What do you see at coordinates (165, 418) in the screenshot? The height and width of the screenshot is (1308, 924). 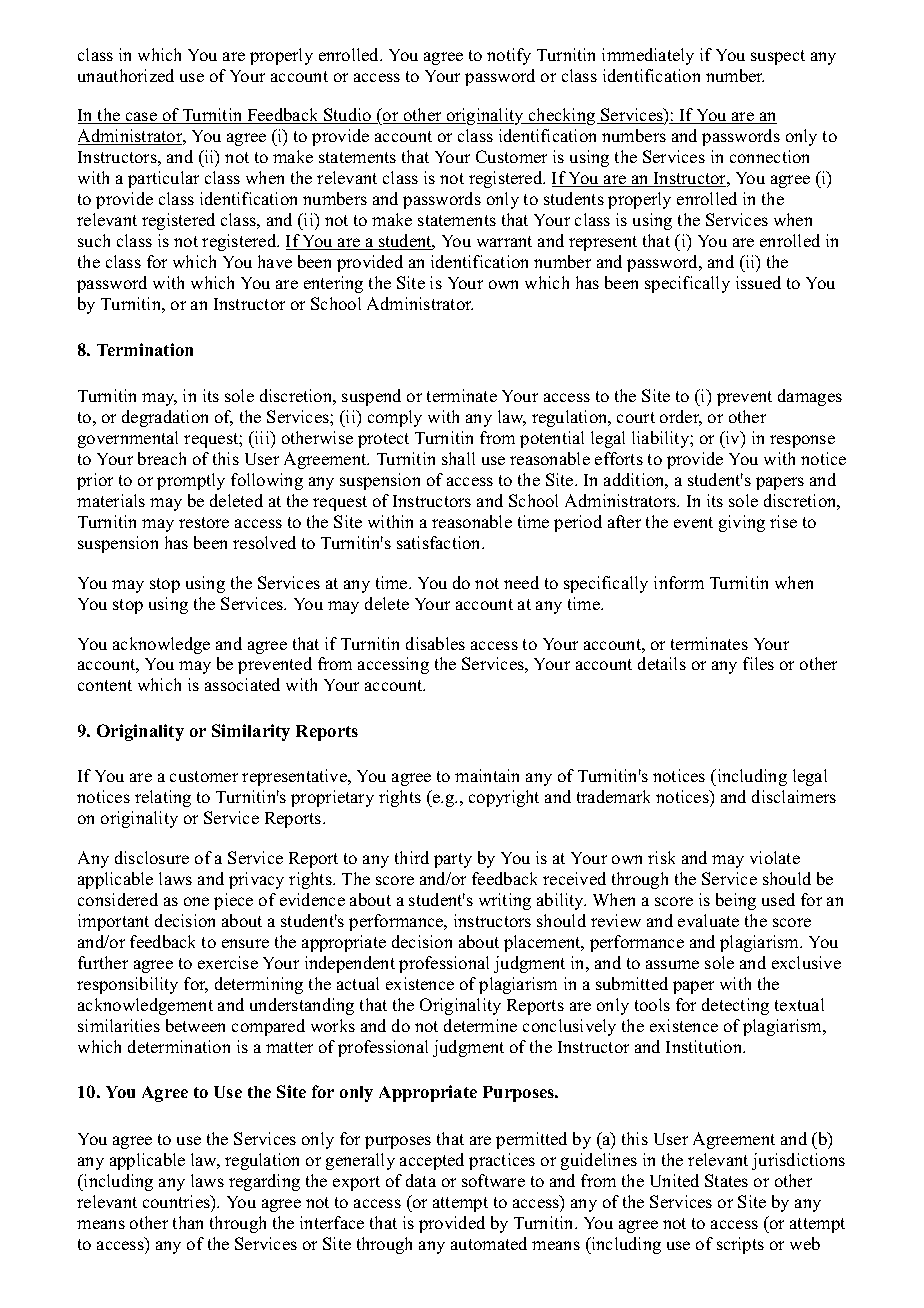 I see `degradation` at bounding box center [165, 418].
